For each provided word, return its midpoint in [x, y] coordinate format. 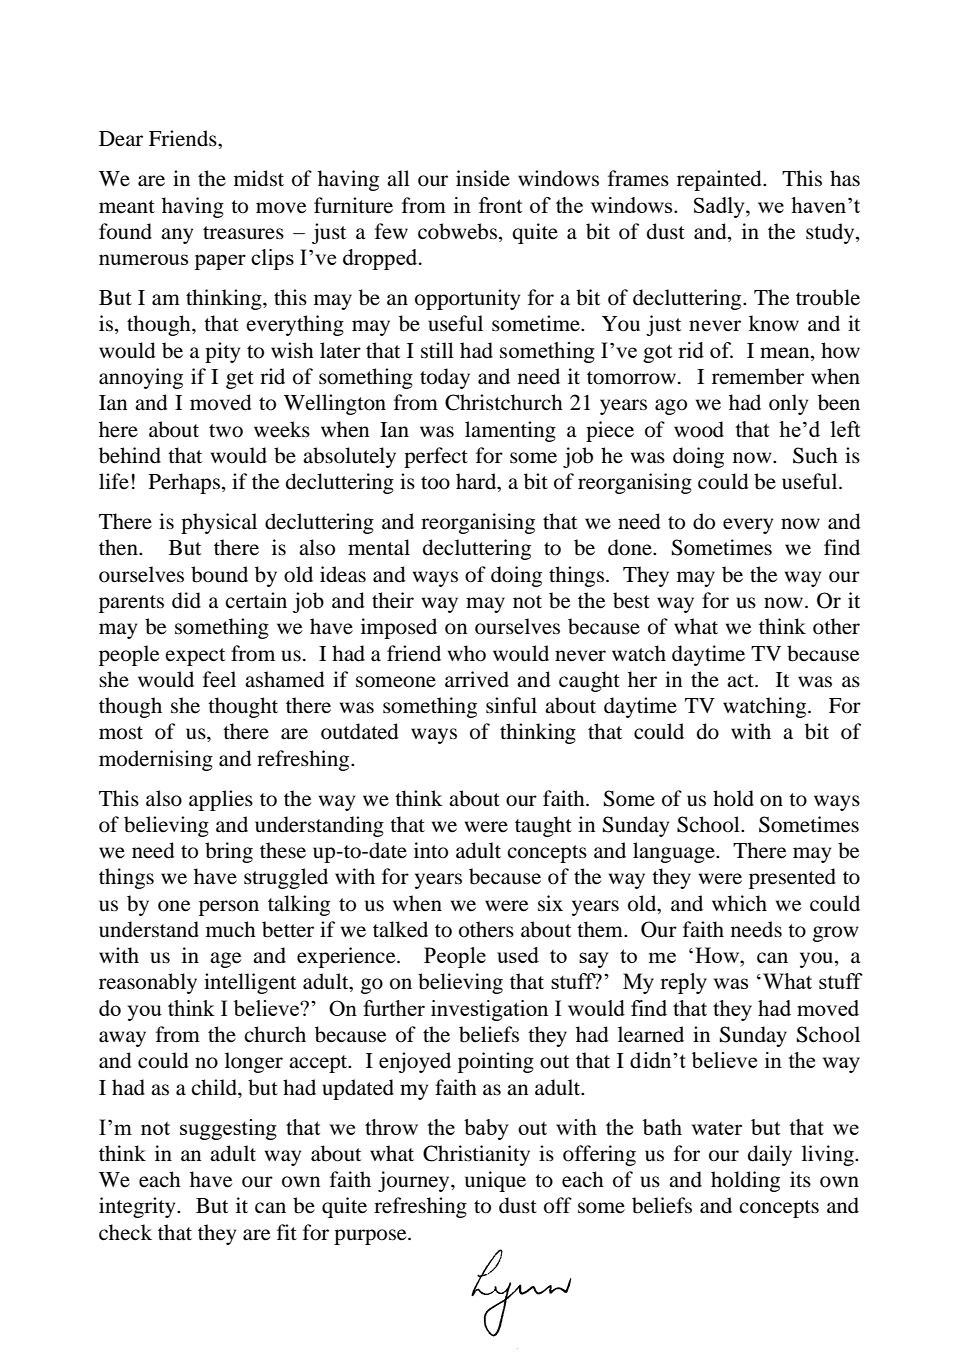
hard [477, 482]
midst [259, 178]
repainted [720, 180]
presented [792, 878]
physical [219, 523]
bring [229, 852]
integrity [138, 1207]
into [431, 850]
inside [483, 178]
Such [815, 455]
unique [495, 1181]
